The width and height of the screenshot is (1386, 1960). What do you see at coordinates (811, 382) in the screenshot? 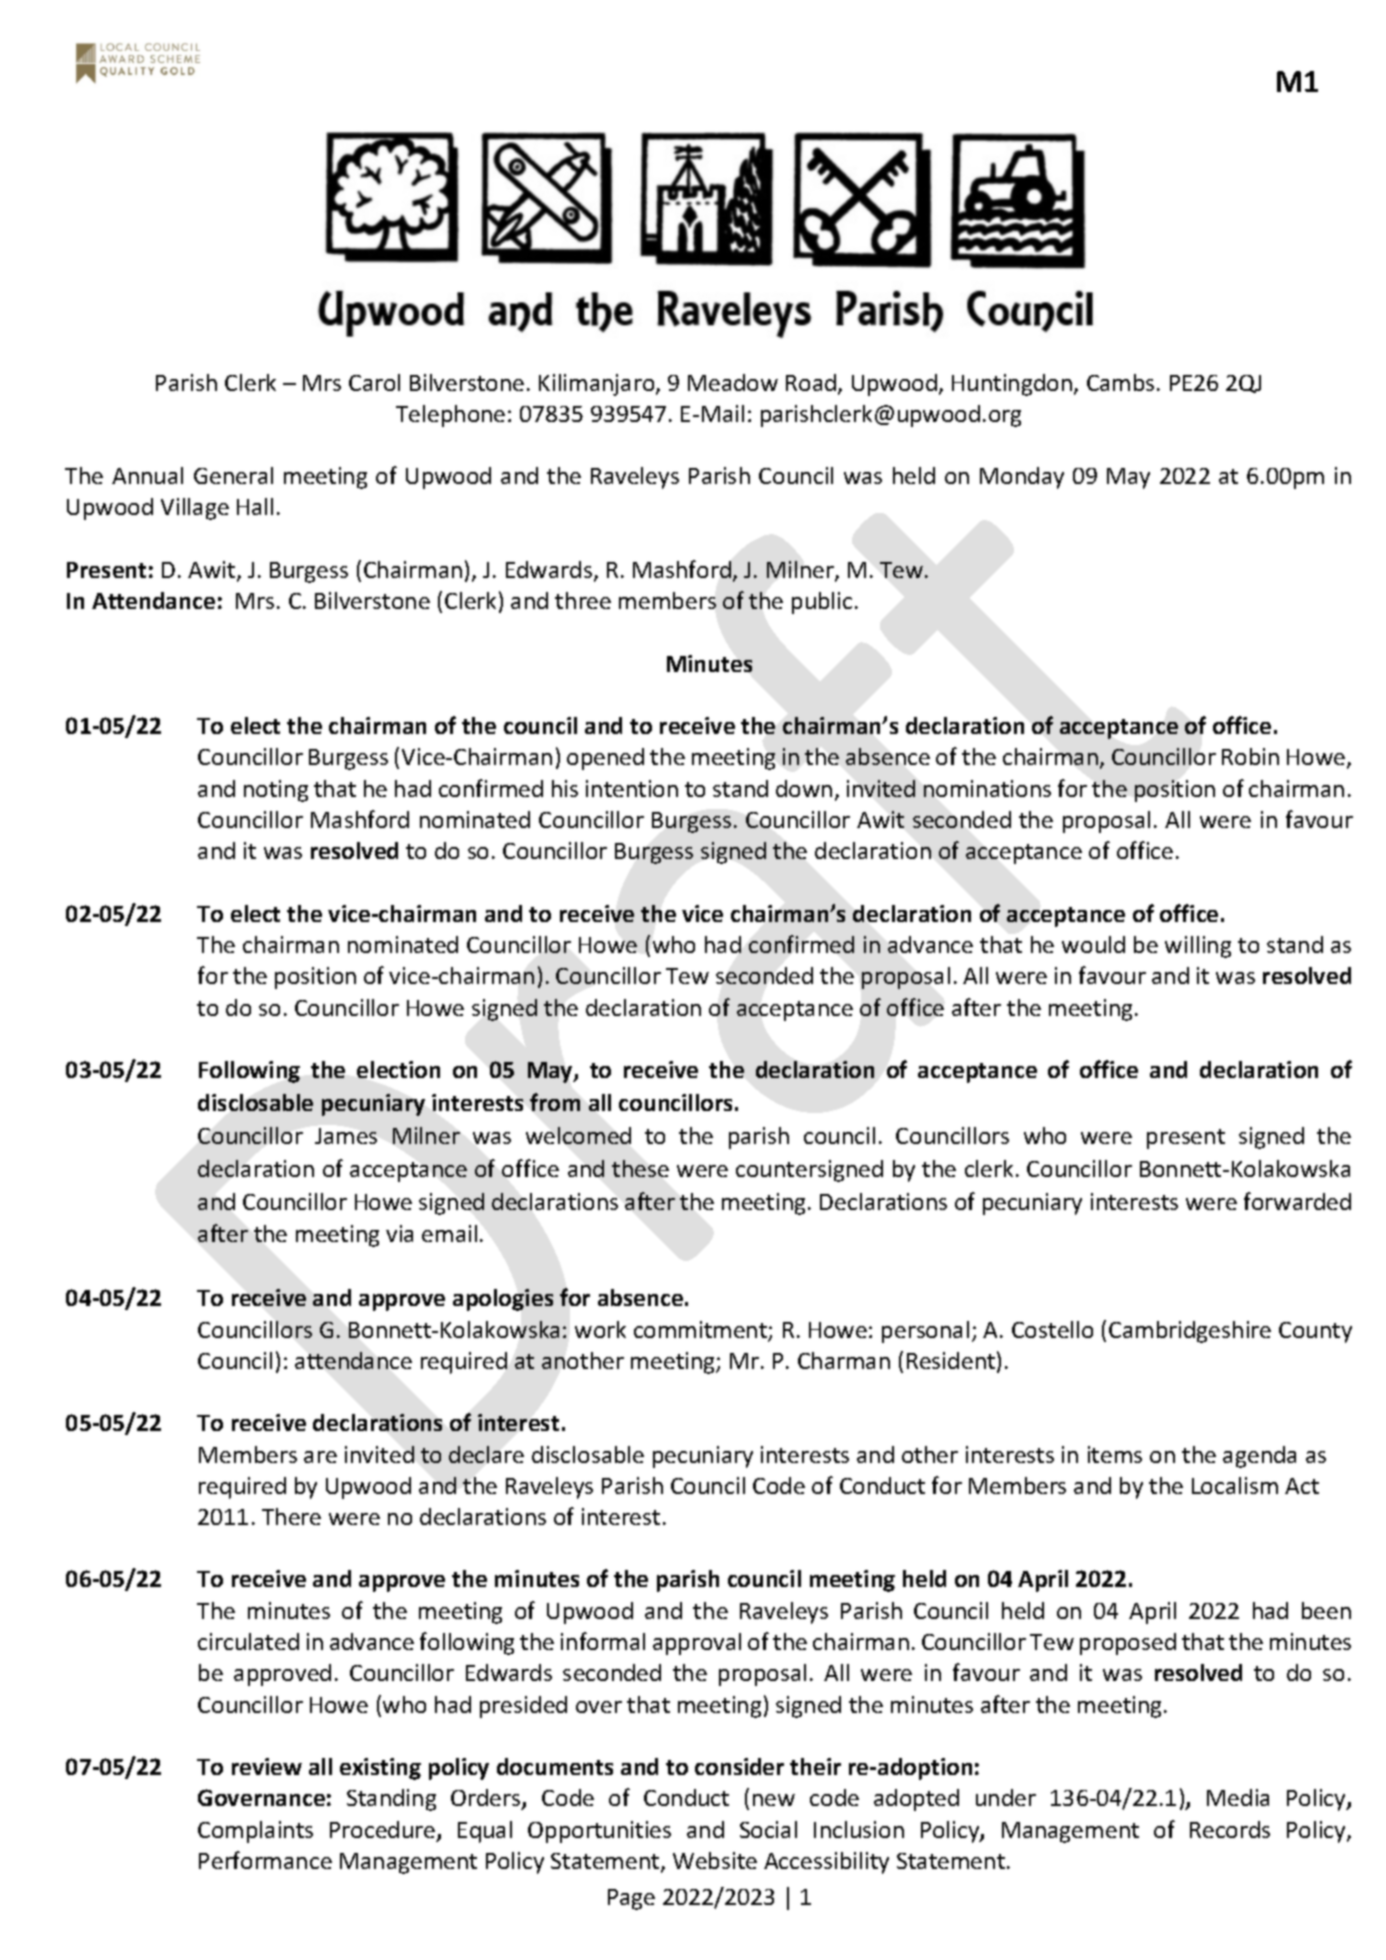
I see `Road` at bounding box center [811, 382].
